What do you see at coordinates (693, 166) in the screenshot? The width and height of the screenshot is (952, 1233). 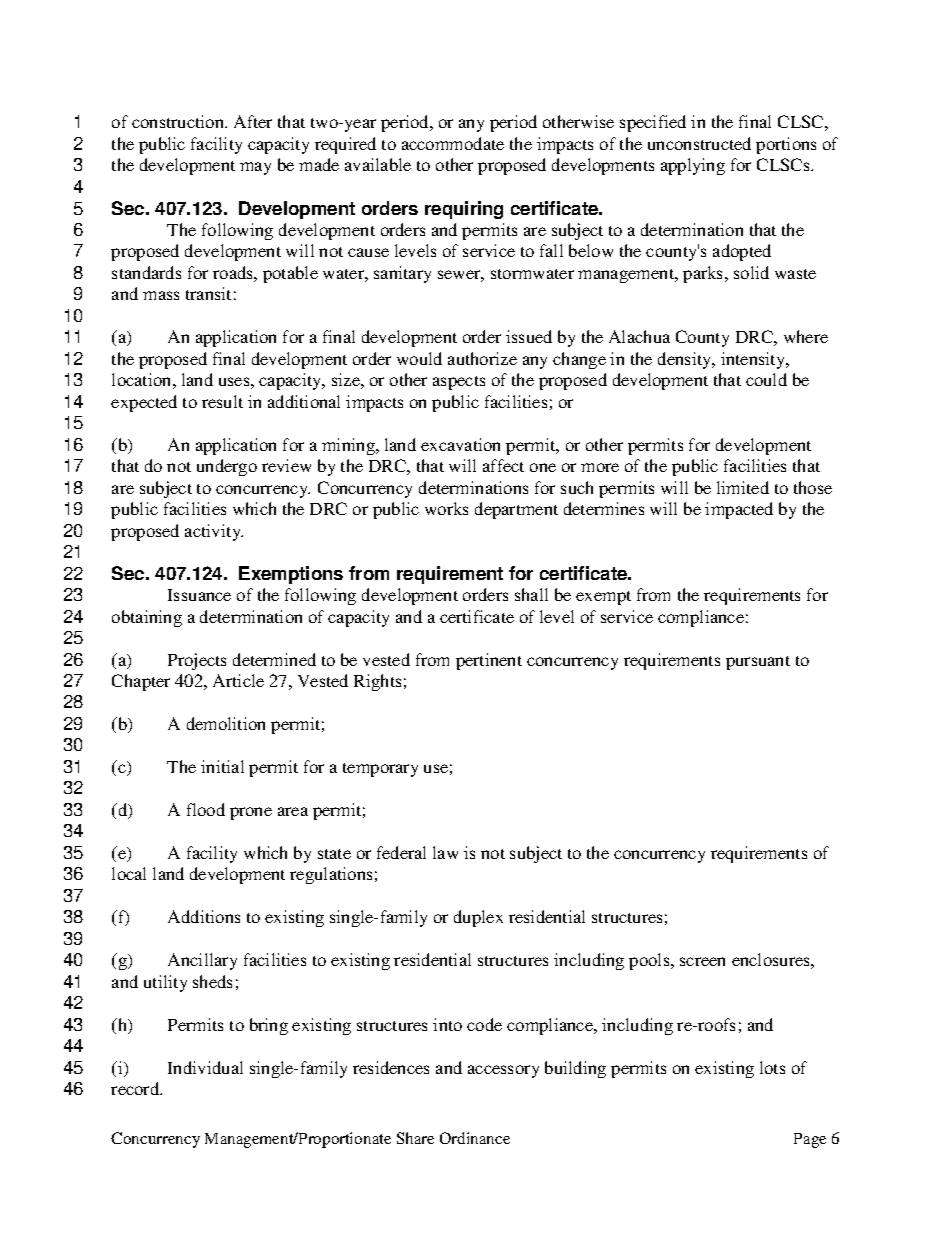 I see `applying` at bounding box center [693, 166].
